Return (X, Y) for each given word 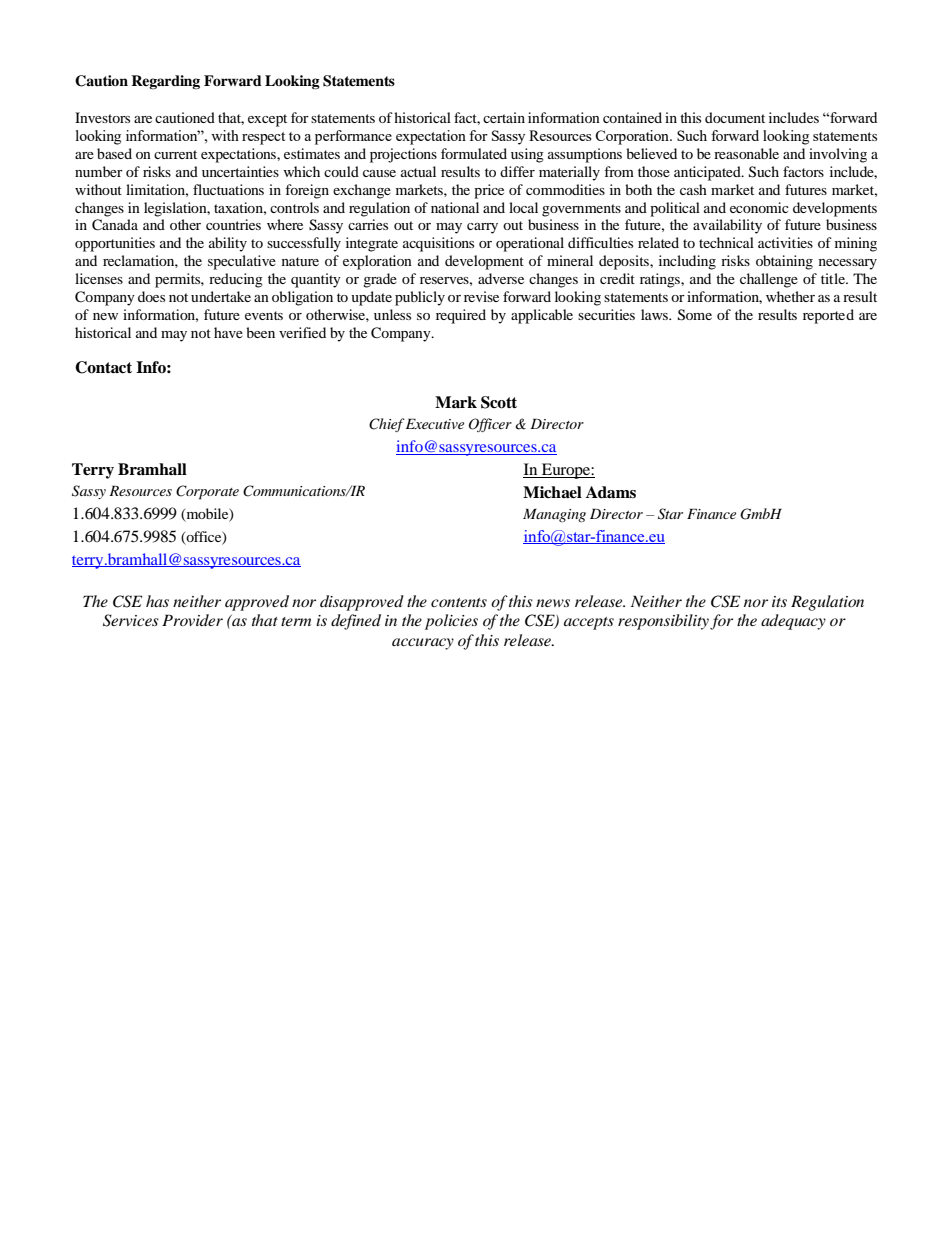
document (735, 117)
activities (785, 242)
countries (233, 224)
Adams (611, 492)
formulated (474, 153)
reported (828, 316)
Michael (552, 492)
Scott (499, 402)
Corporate (207, 492)
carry (482, 228)
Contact (103, 367)
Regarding (165, 82)
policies (451, 622)
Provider (192, 620)
